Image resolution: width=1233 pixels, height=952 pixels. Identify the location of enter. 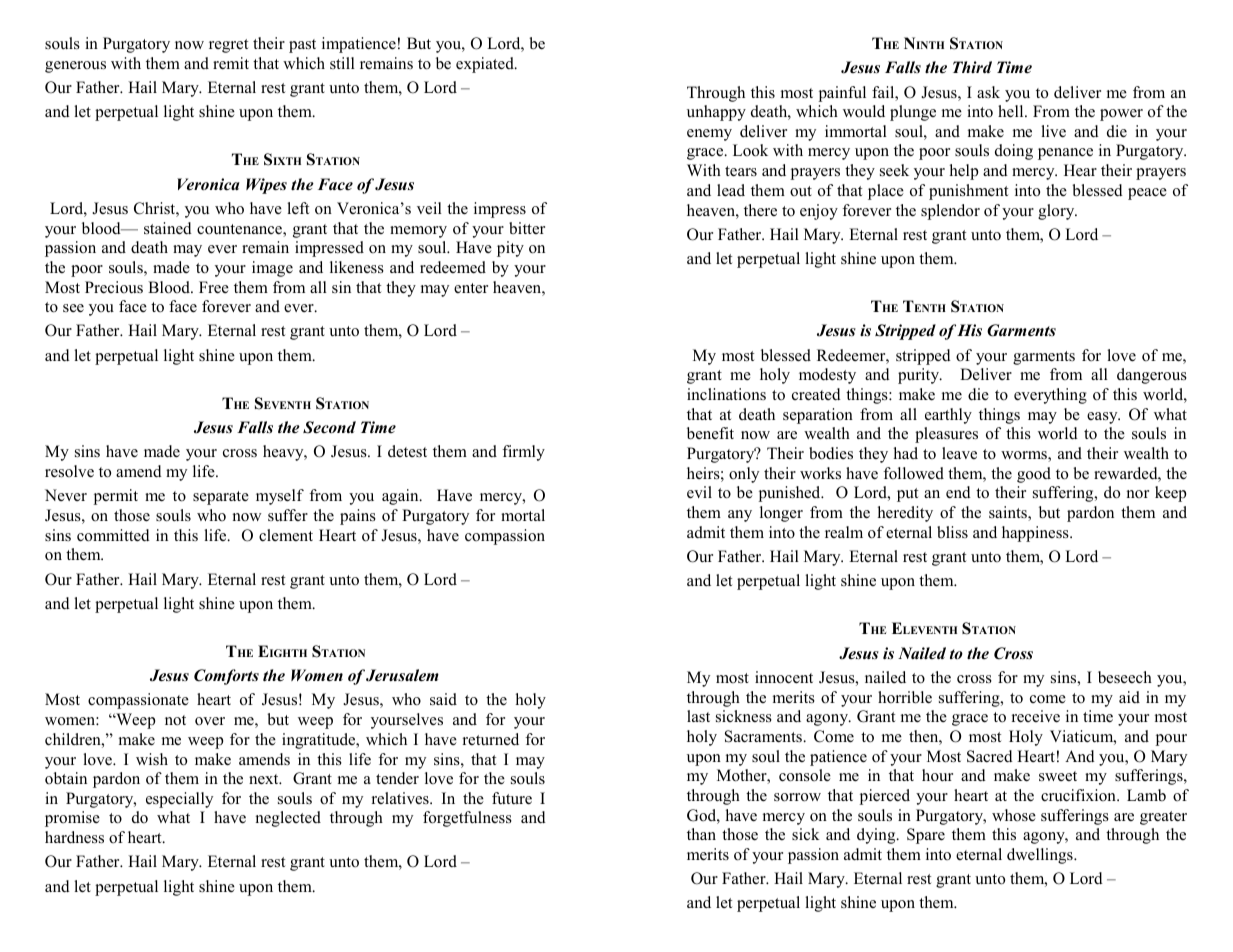
(471, 288).
